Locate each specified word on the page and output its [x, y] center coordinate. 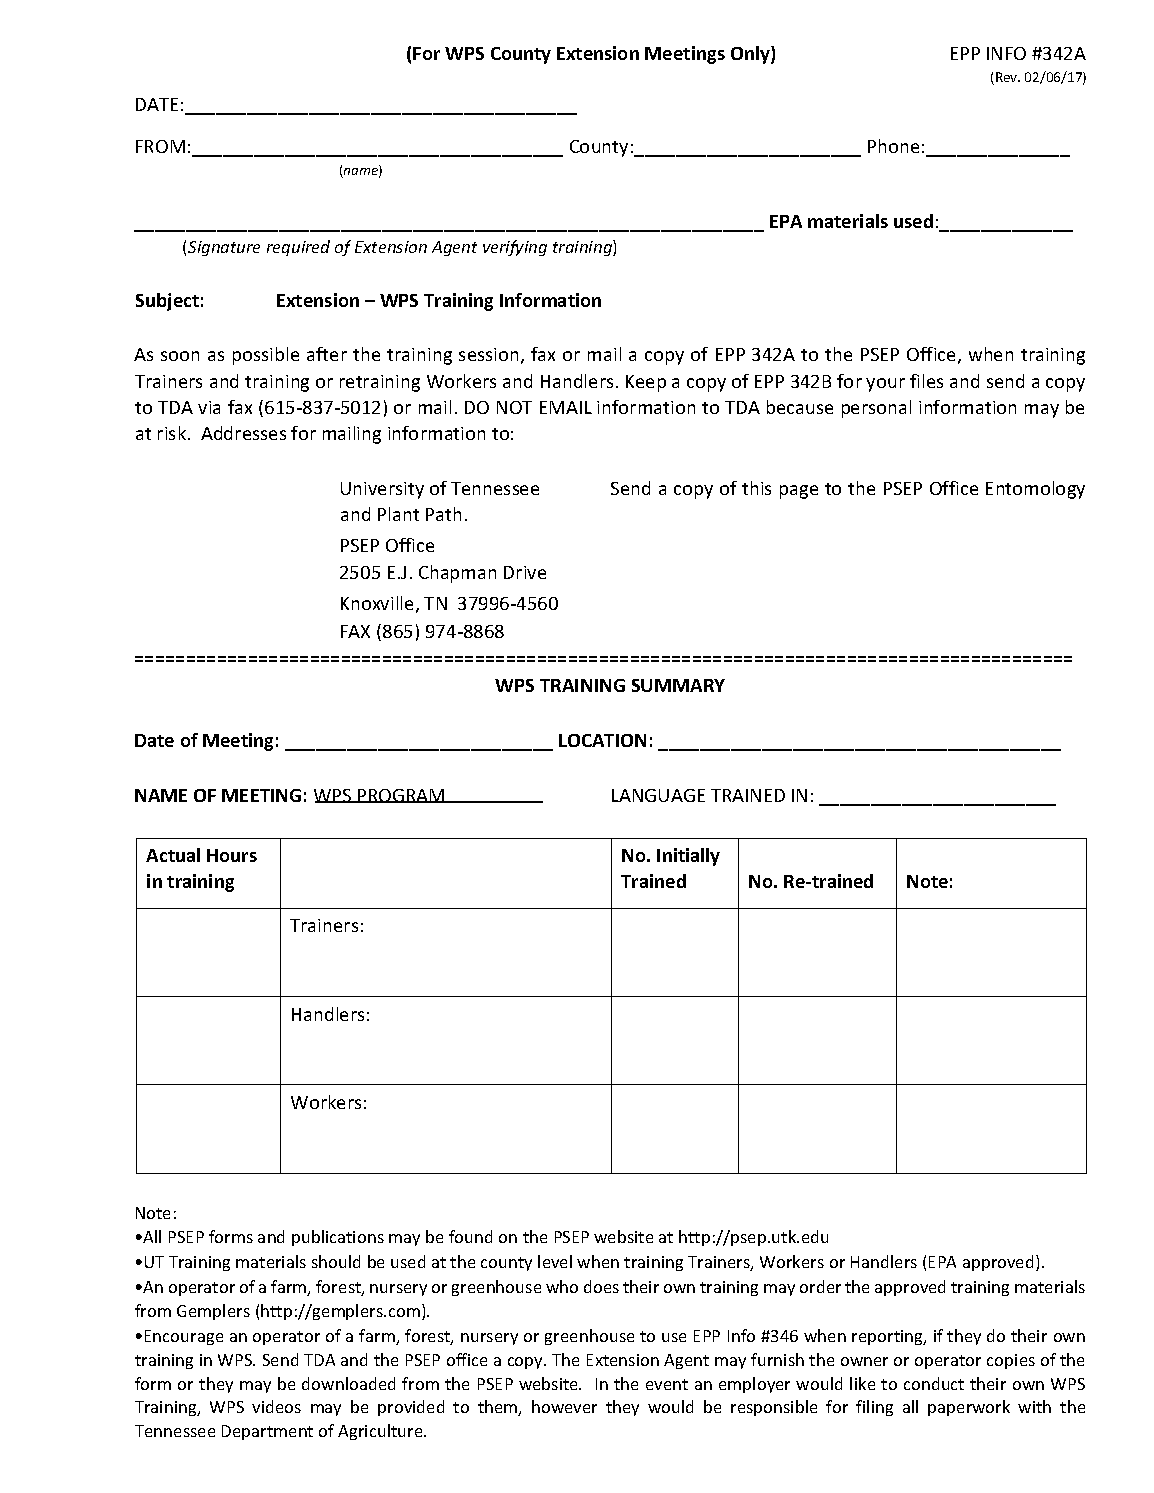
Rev [1008, 77]
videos [276, 1406]
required [298, 248]
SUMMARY [678, 685]
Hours [232, 855]
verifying [515, 248]
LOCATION [602, 740]
